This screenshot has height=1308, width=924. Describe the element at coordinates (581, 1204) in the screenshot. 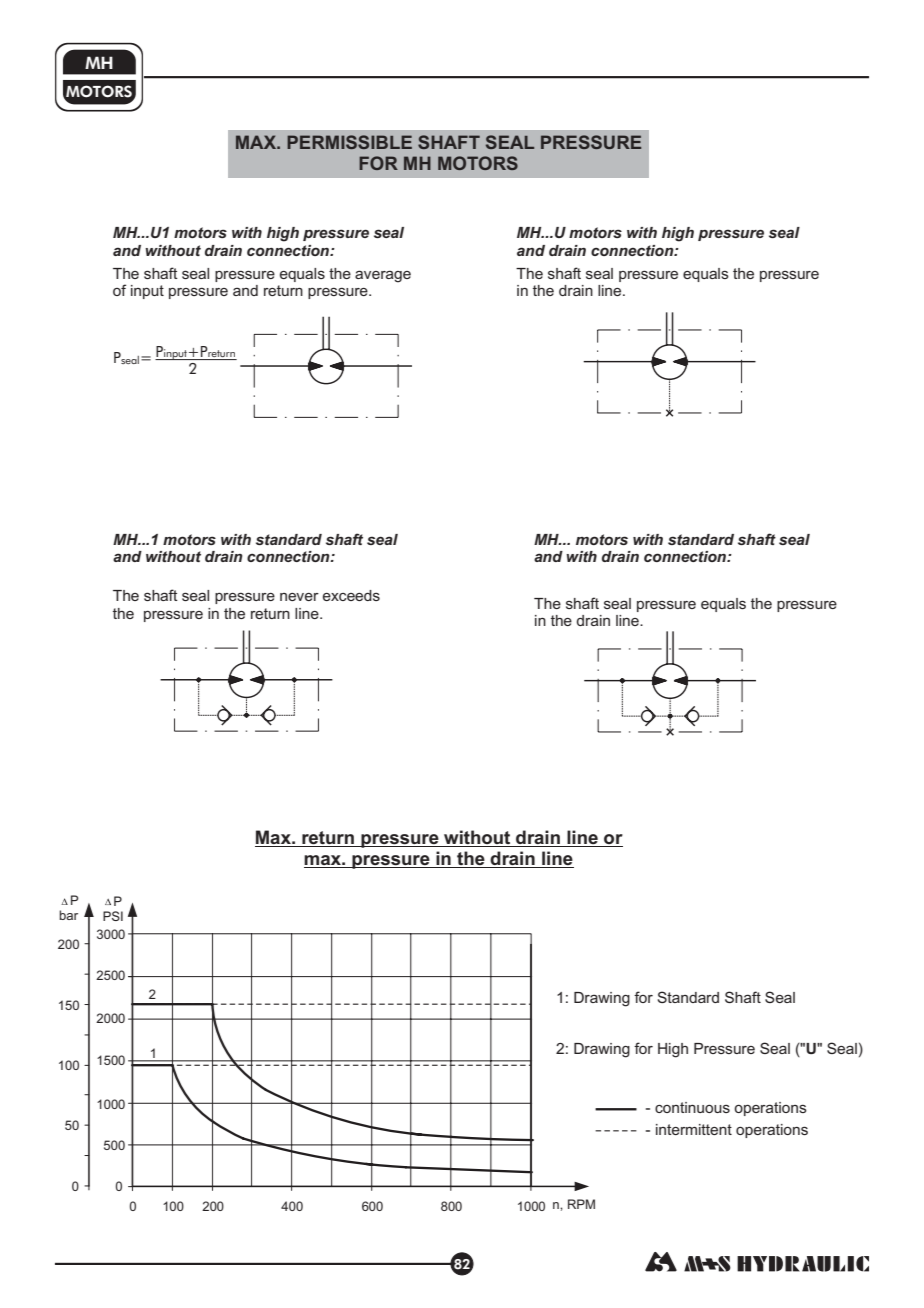

I see `RPM` at that location.
